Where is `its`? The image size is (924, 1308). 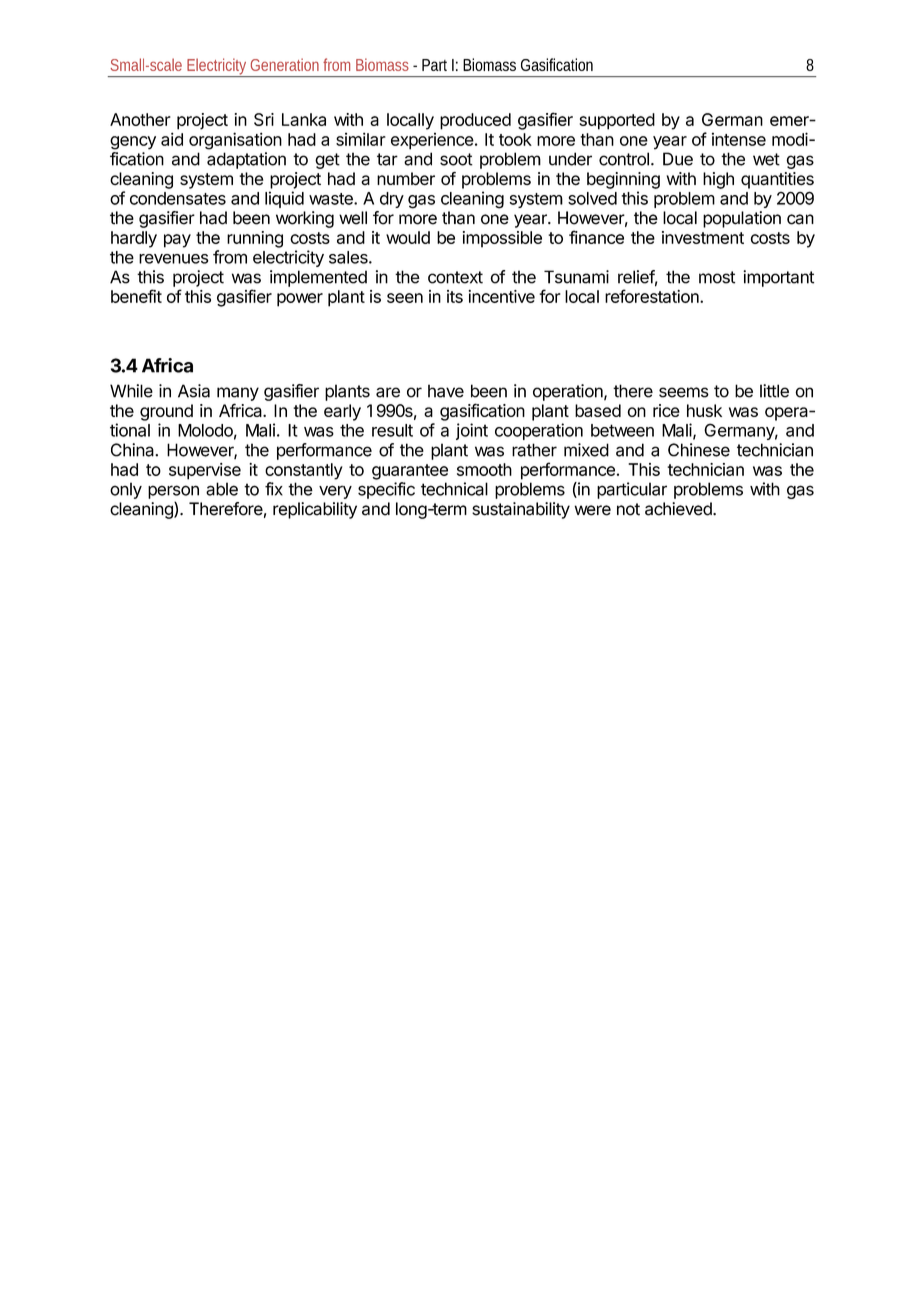 its is located at coordinates (455, 296).
